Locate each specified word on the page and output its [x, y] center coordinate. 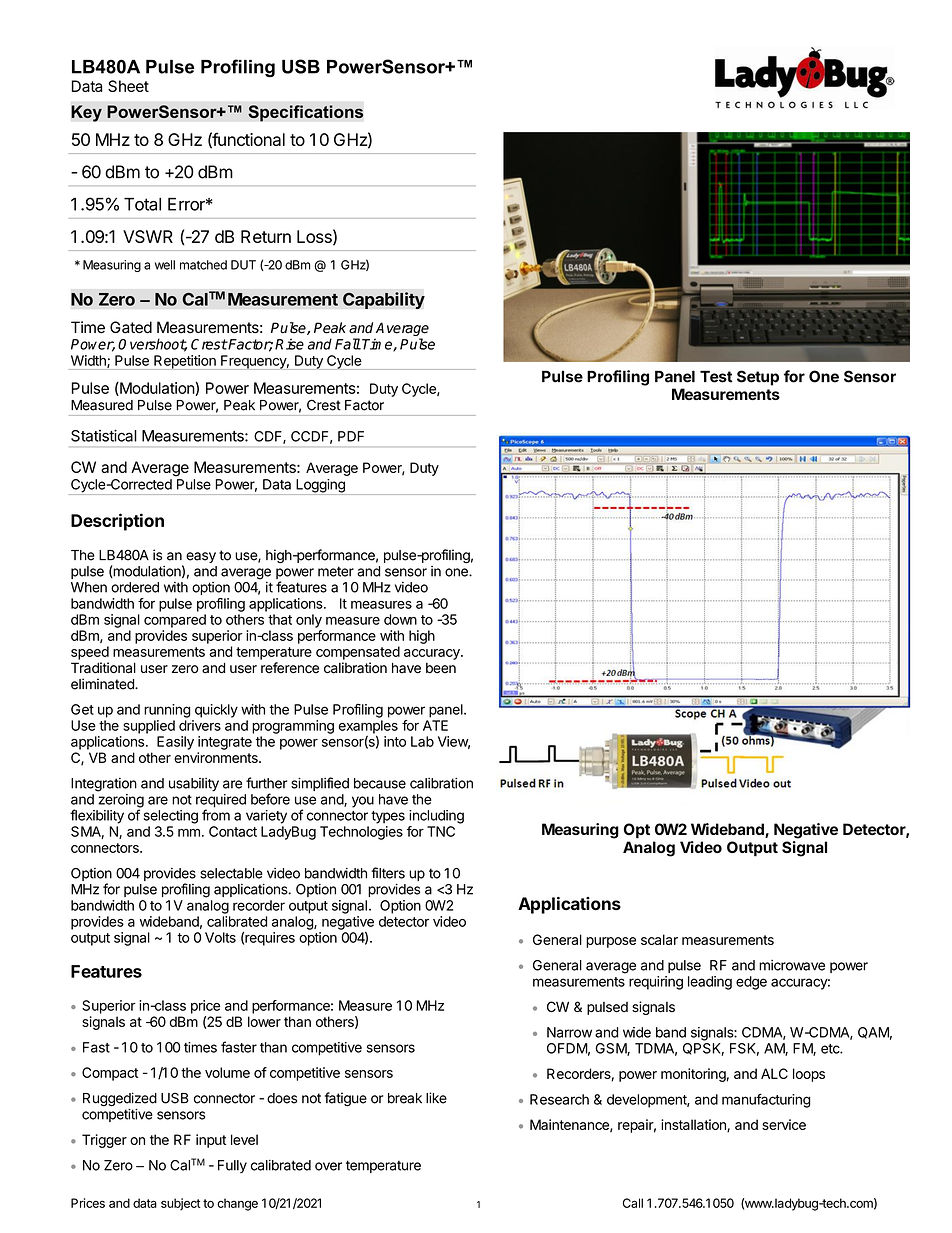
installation [694, 1125]
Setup [758, 378]
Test [716, 376]
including [436, 817]
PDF [351, 436]
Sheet [128, 86]
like [436, 1098]
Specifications [305, 113]
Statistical [104, 435]
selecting [171, 817]
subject [181, 1204]
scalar [659, 939]
